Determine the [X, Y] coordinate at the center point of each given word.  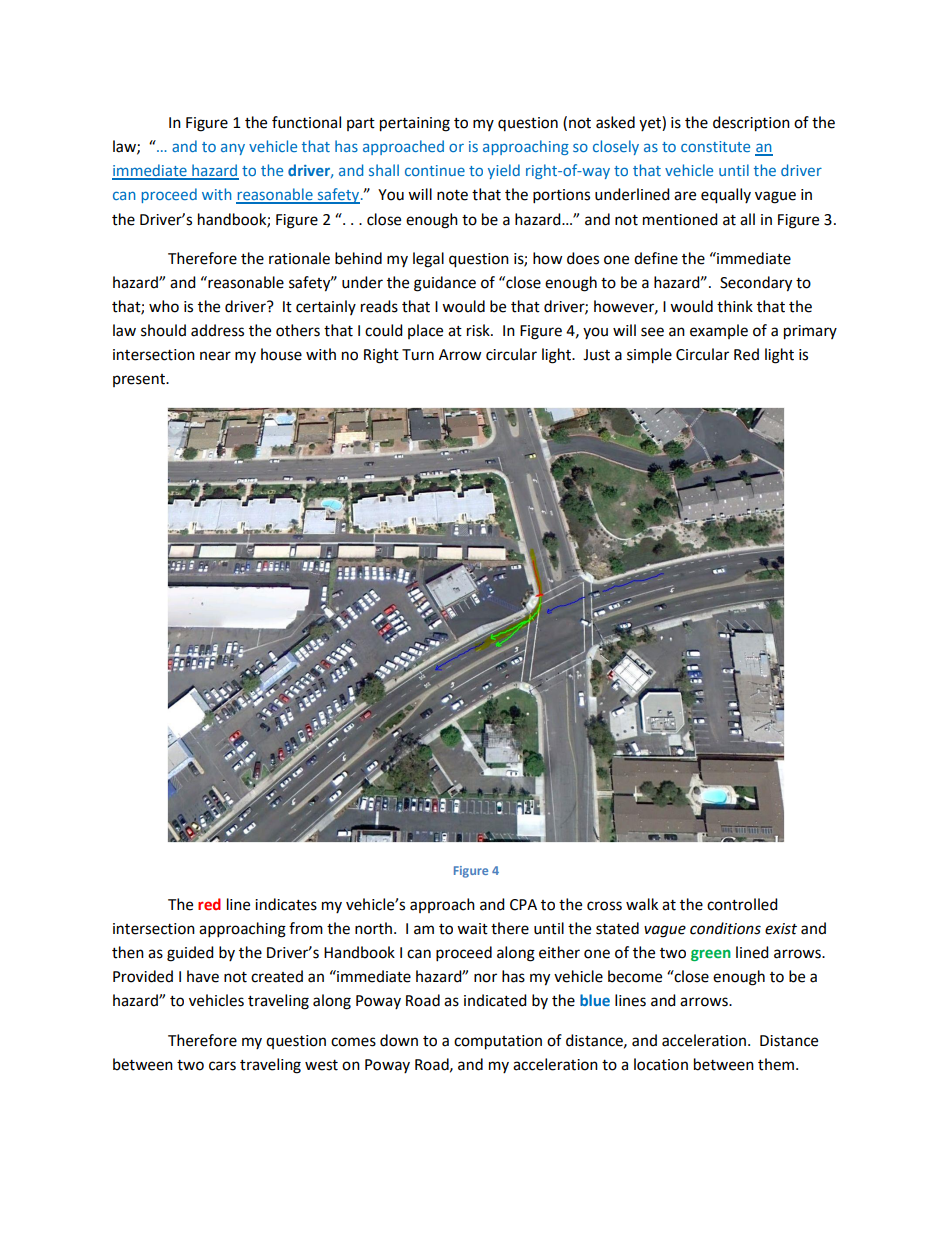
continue [435, 170]
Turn [418, 355]
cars [222, 1066]
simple [649, 356]
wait [472, 929]
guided [190, 954]
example [719, 331]
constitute [715, 146]
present [140, 380]
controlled [742, 904]
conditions [725, 928]
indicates [286, 904]
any [233, 149]
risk [479, 330]
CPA [523, 905]
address [217, 330]
